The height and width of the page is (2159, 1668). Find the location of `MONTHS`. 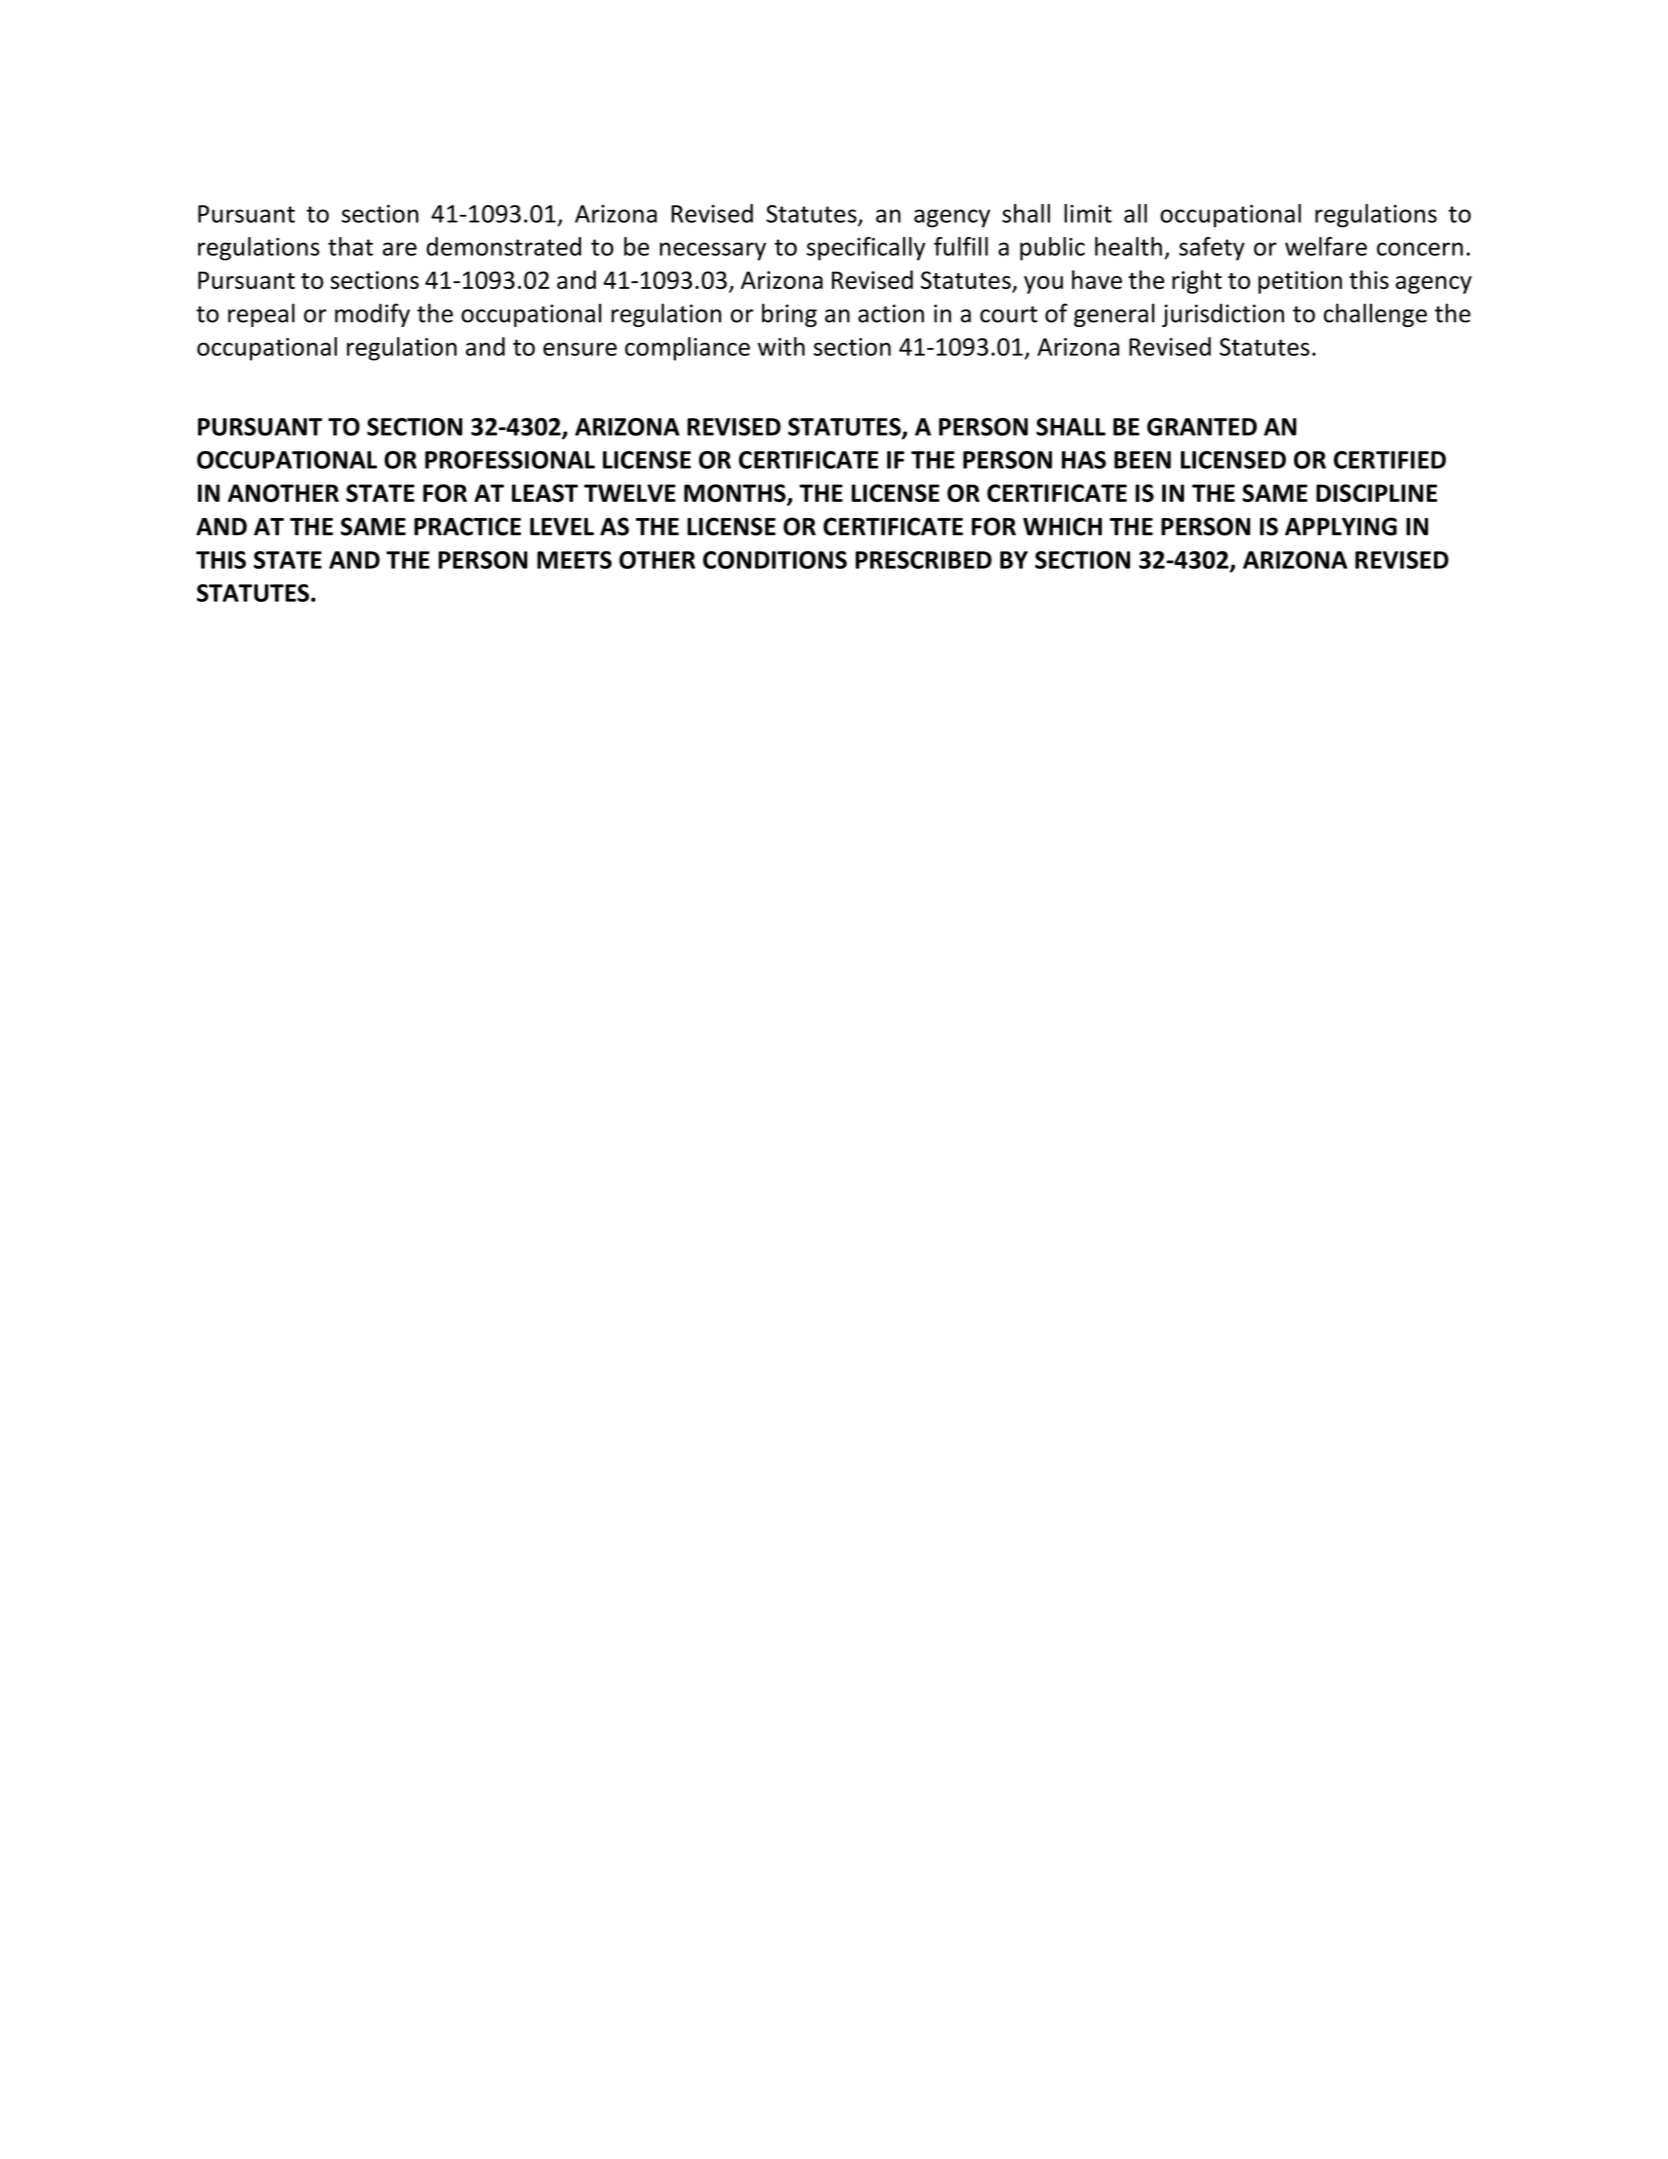

MONTHS is located at coordinates (736, 494).
